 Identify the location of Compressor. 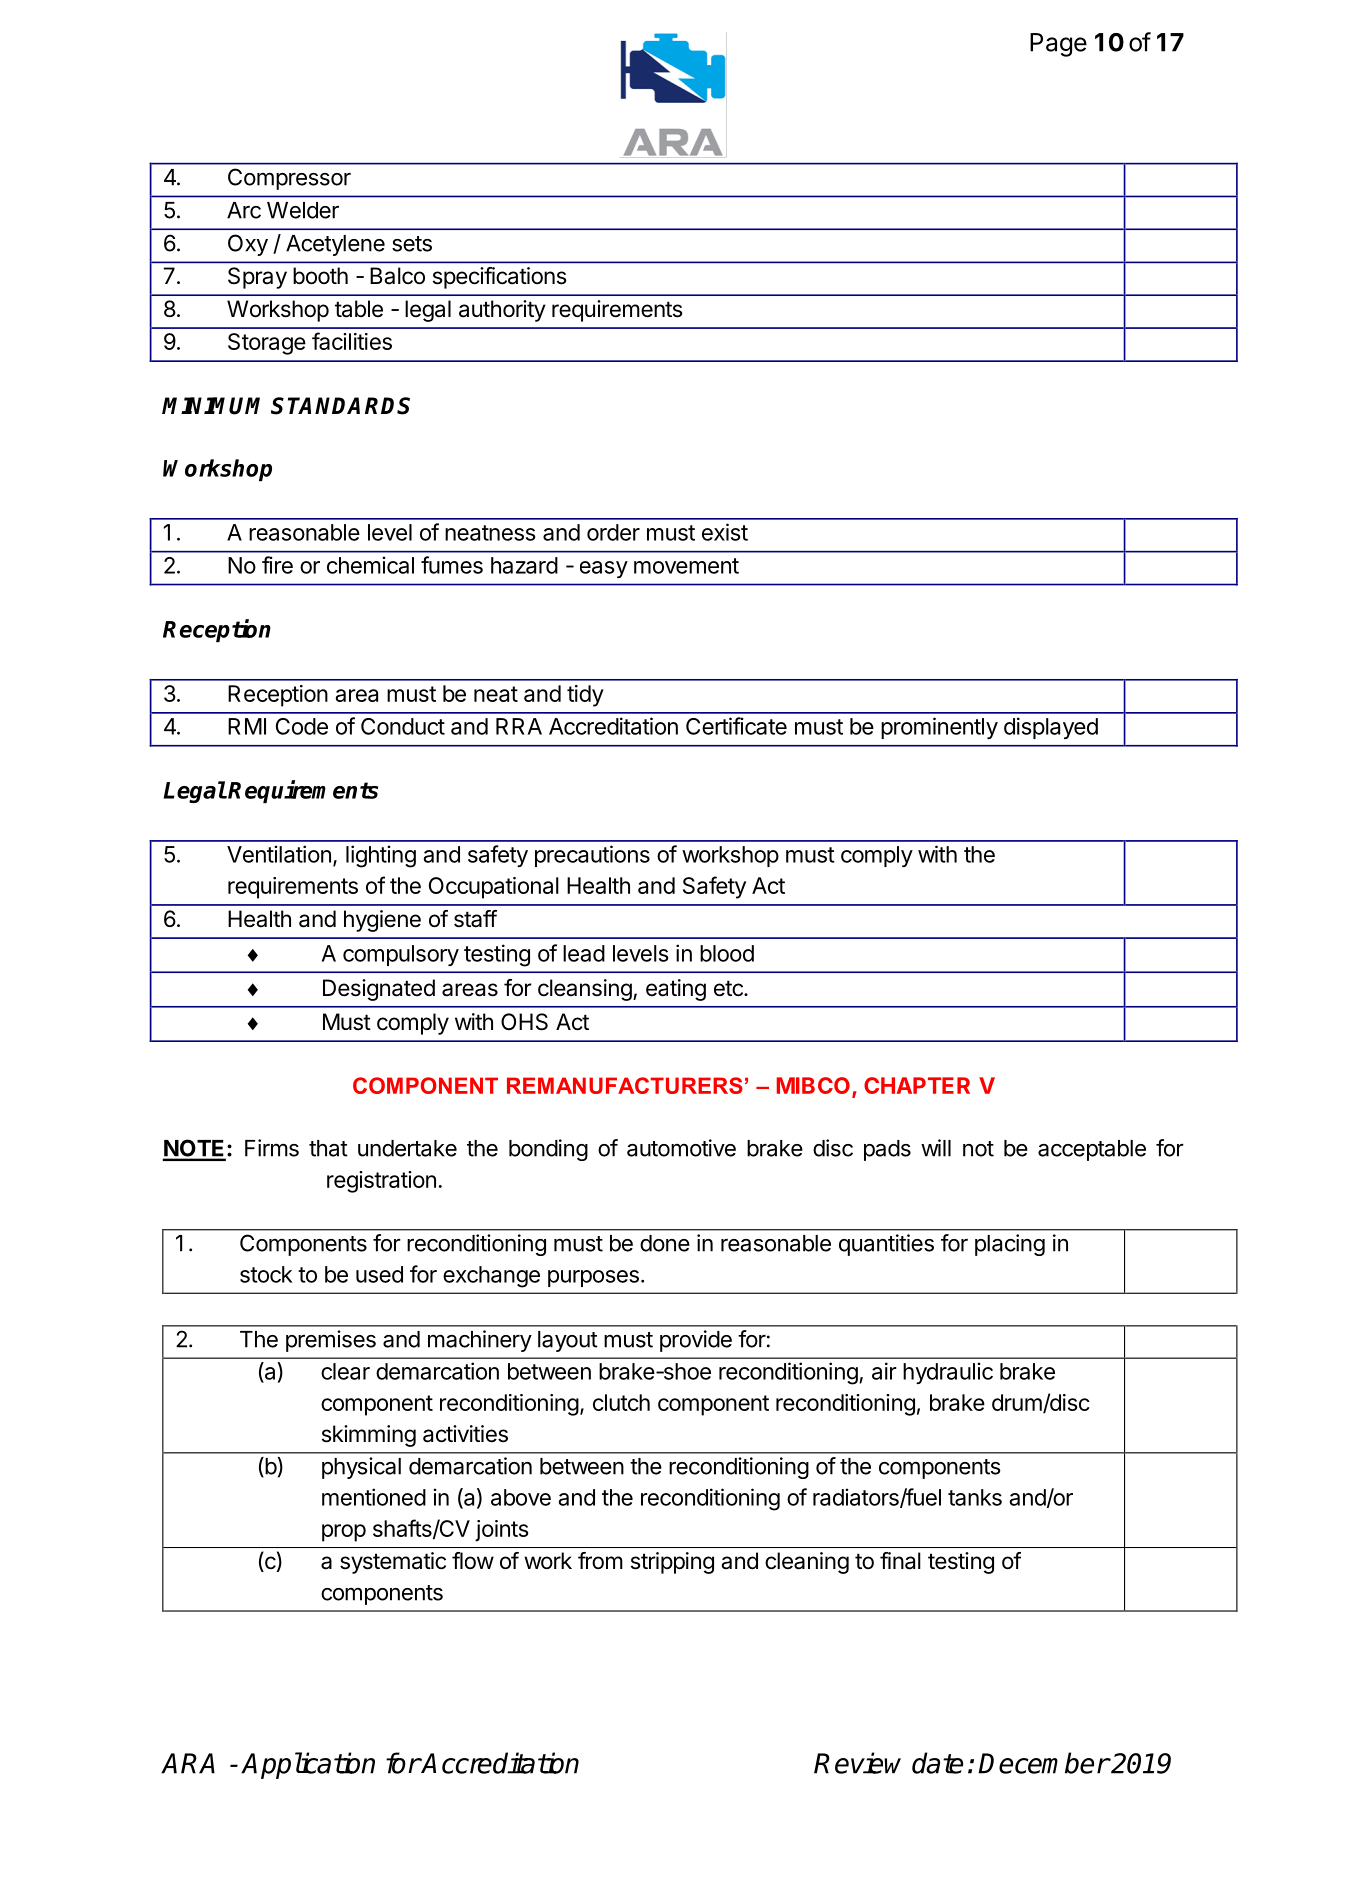
(289, 179).
